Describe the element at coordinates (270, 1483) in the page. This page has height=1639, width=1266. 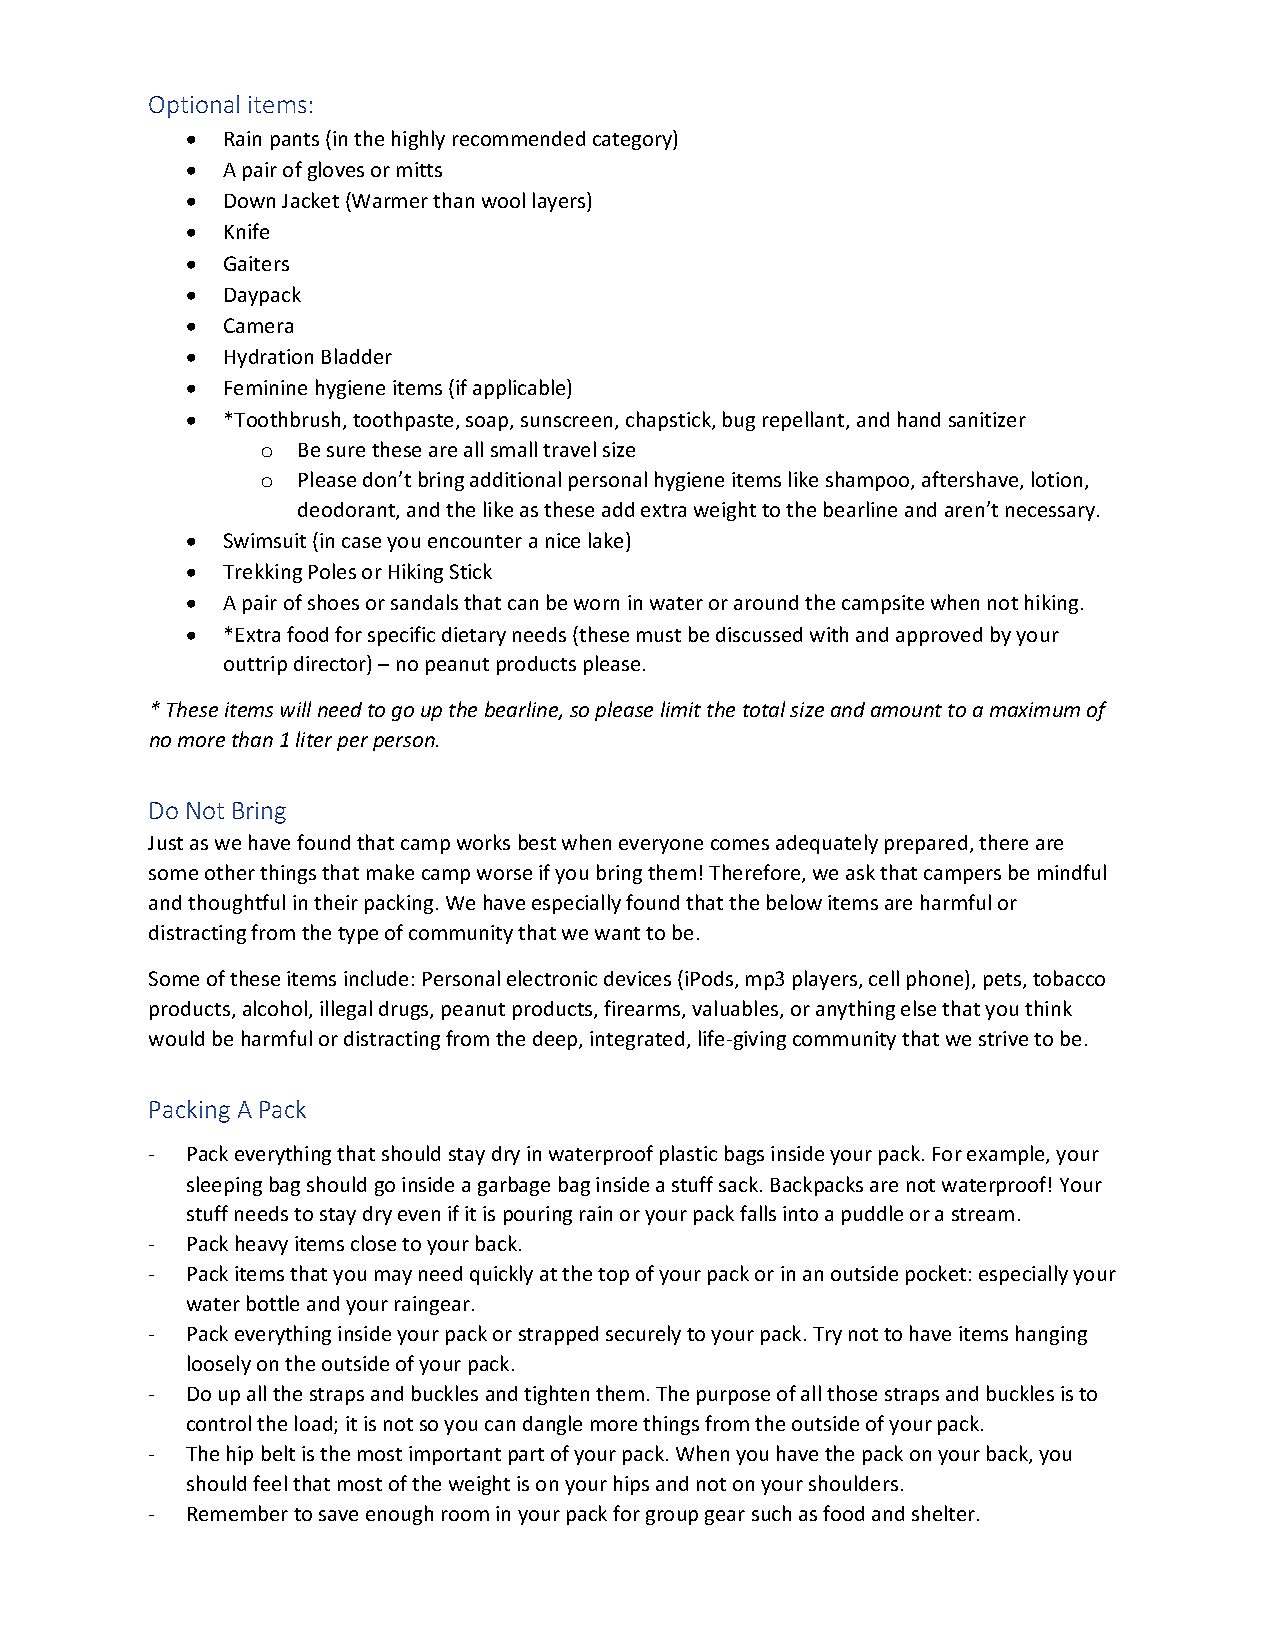
I see `feel` at that location.
